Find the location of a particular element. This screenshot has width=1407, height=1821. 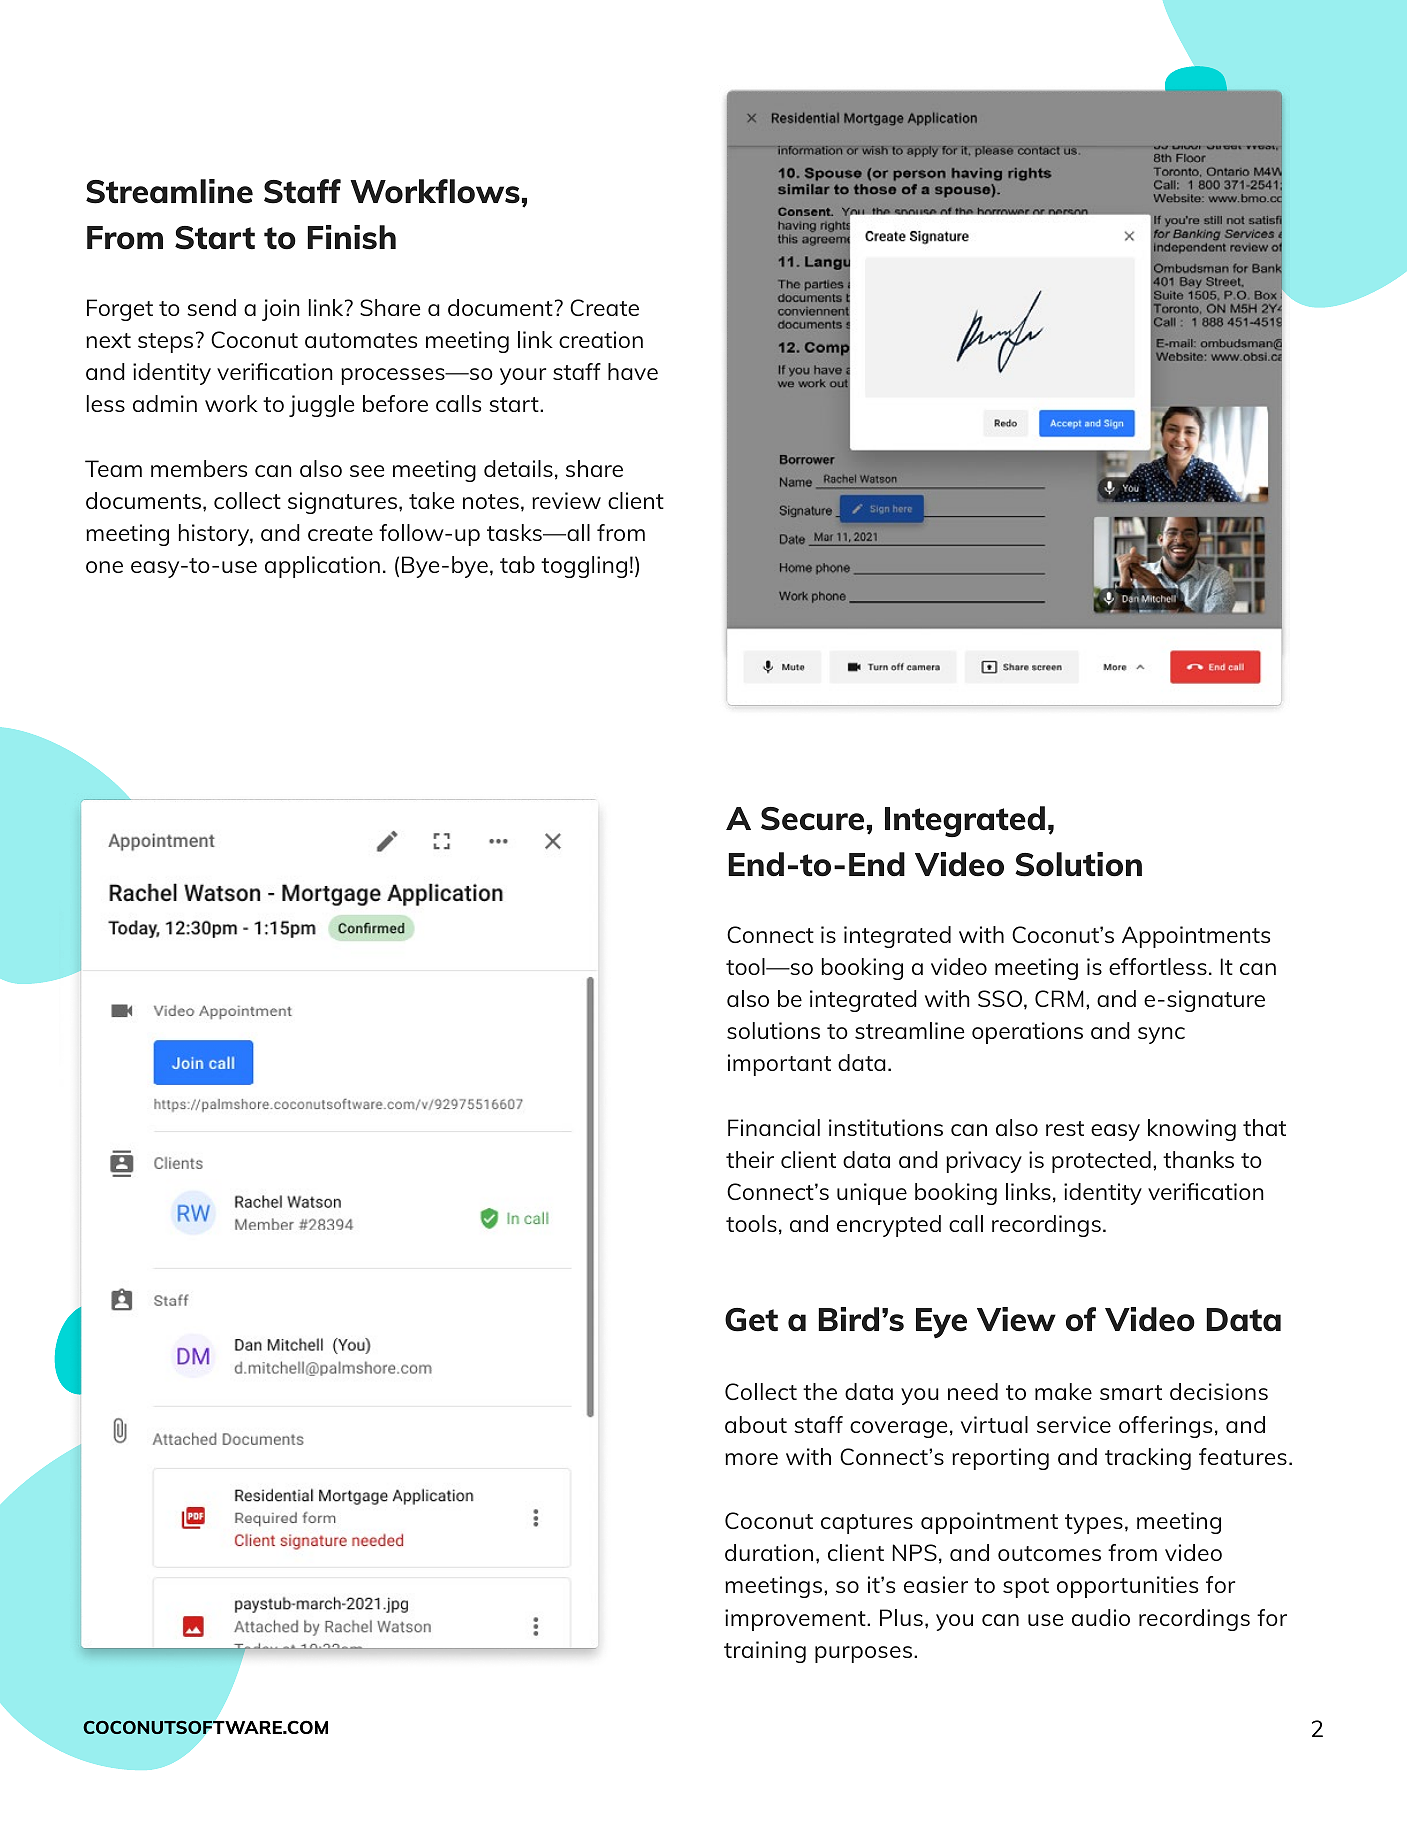

Secure is located at coordinates (812, 819).
